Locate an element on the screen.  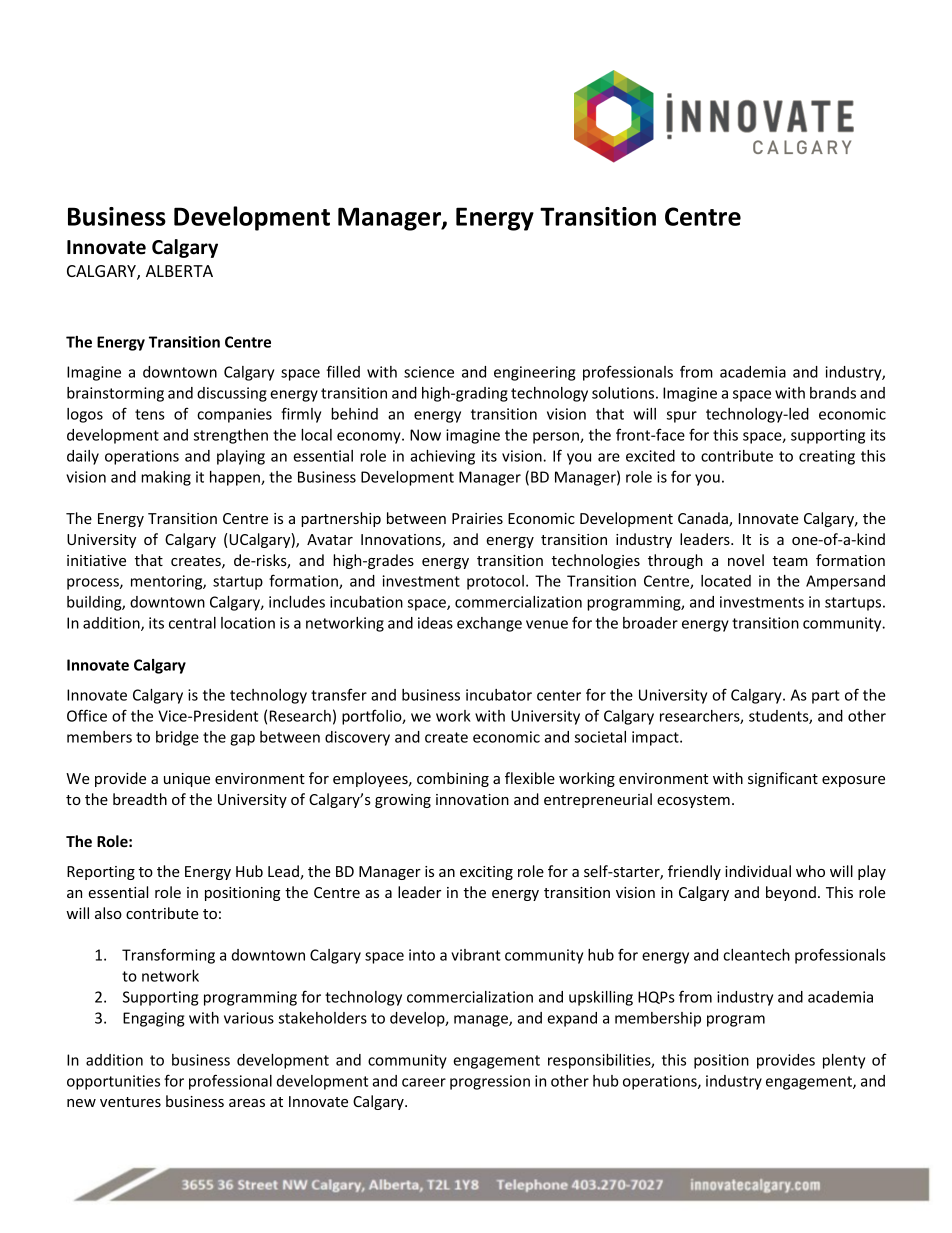
impact is located at coordinates (656, 738).
